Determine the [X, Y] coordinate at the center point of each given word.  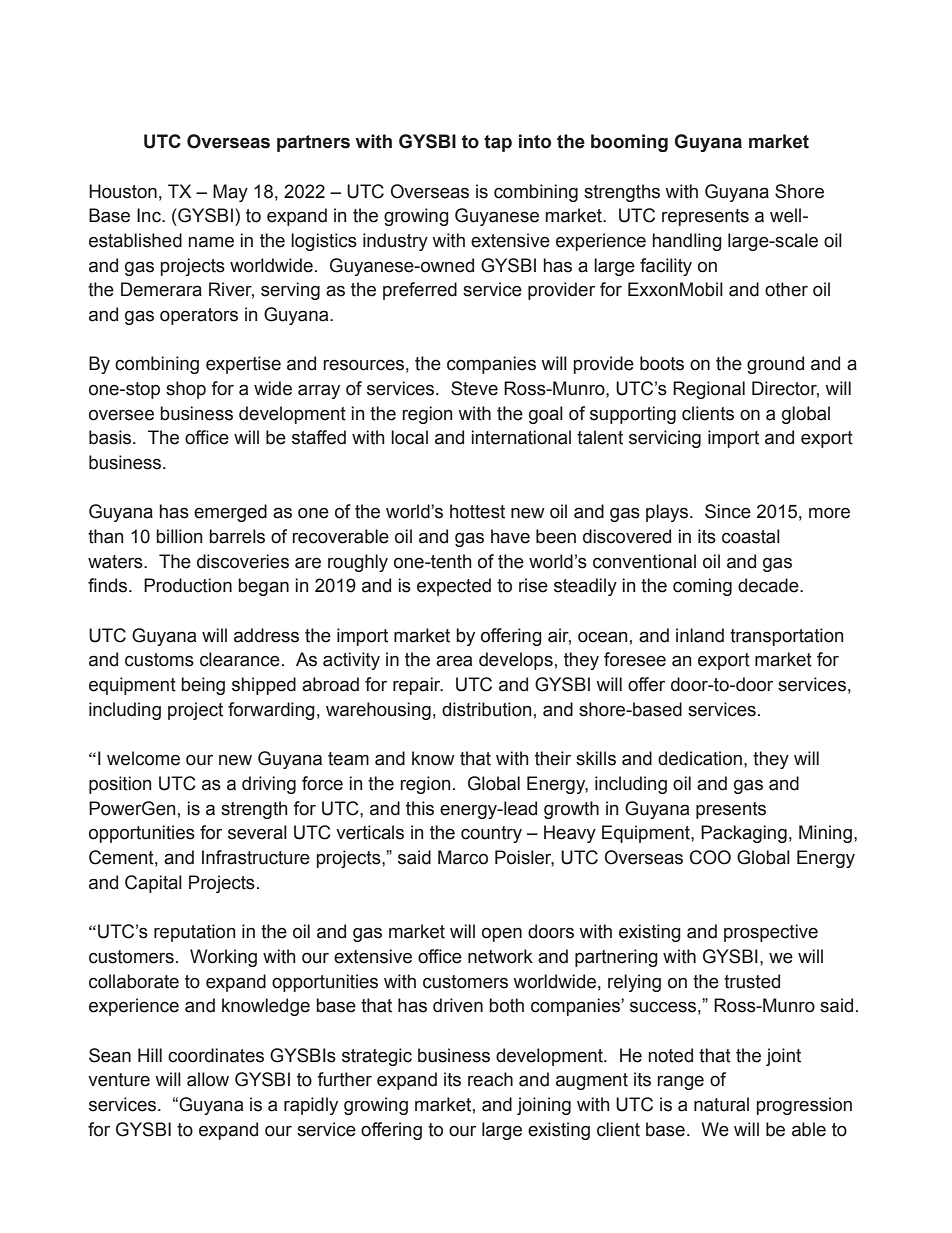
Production [188, 585]
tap [498, 143]
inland [700, 635]
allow [208, 1079]
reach [490, 1079]
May [230, 193]
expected [454, 587]
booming [629, 143]
